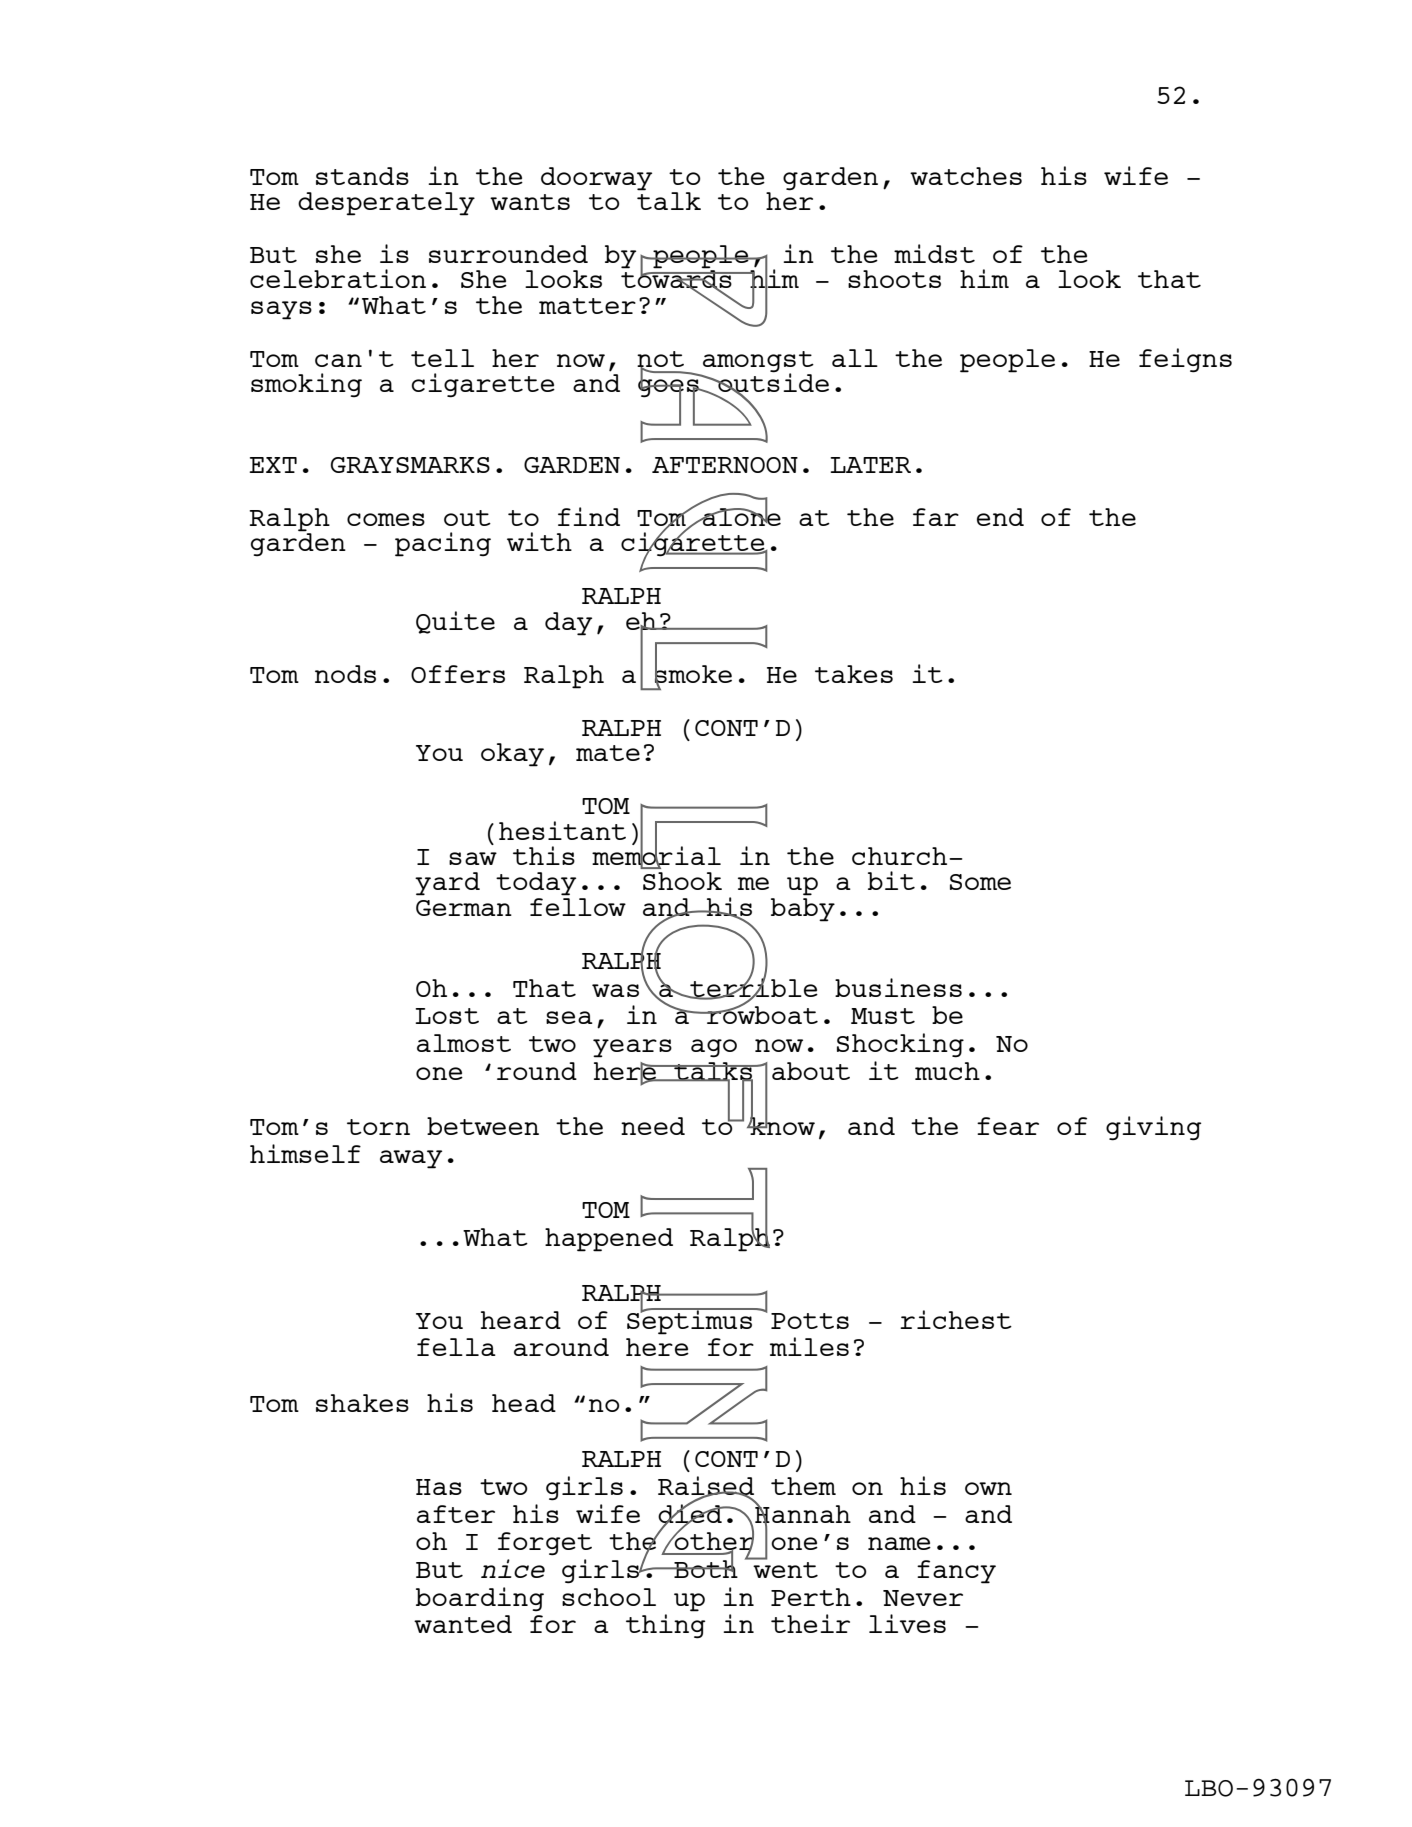  Describe the element at coordinates (980, 882) in the screenshot. I see `Some` at that location.
